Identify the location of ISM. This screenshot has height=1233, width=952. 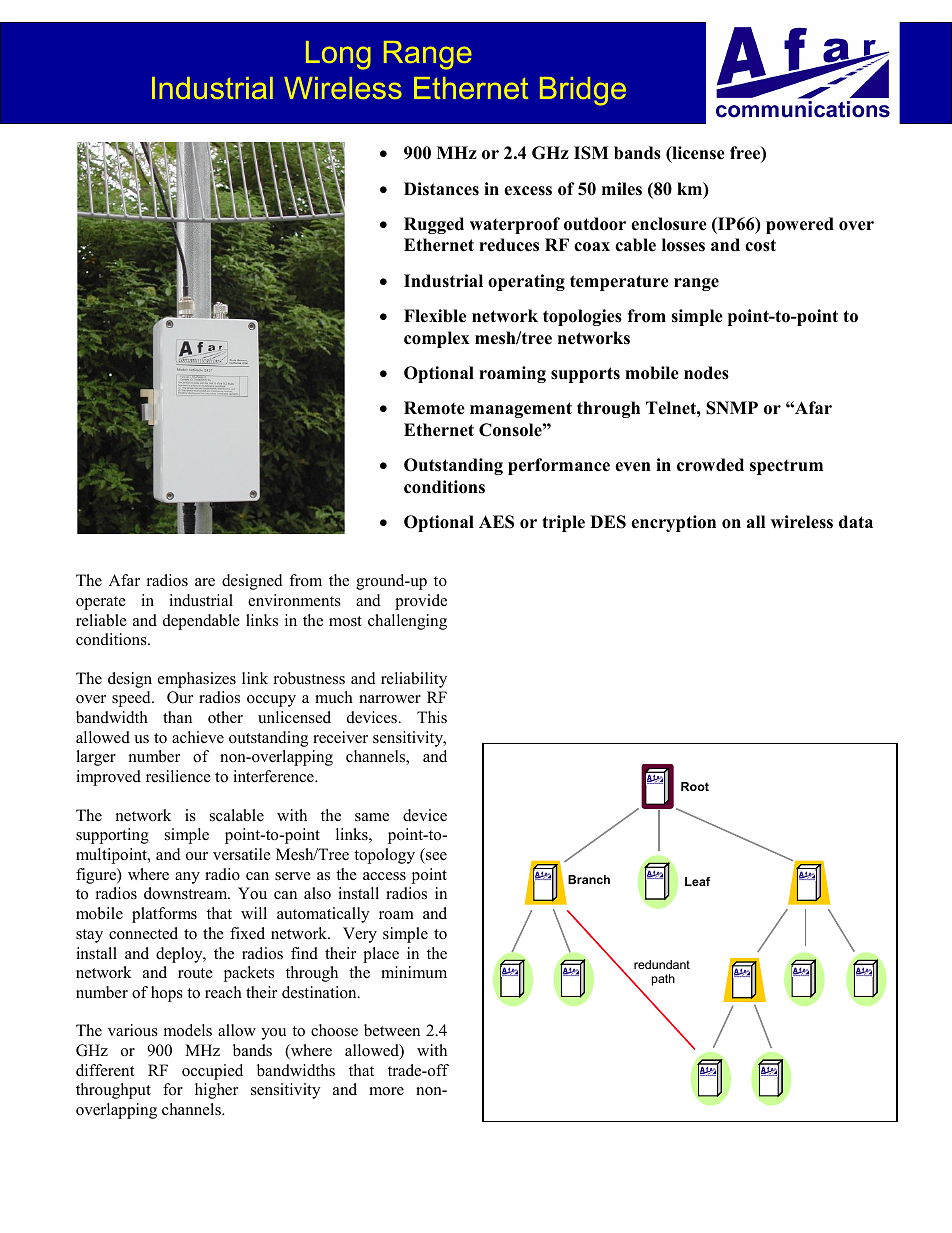
(591, 153).
